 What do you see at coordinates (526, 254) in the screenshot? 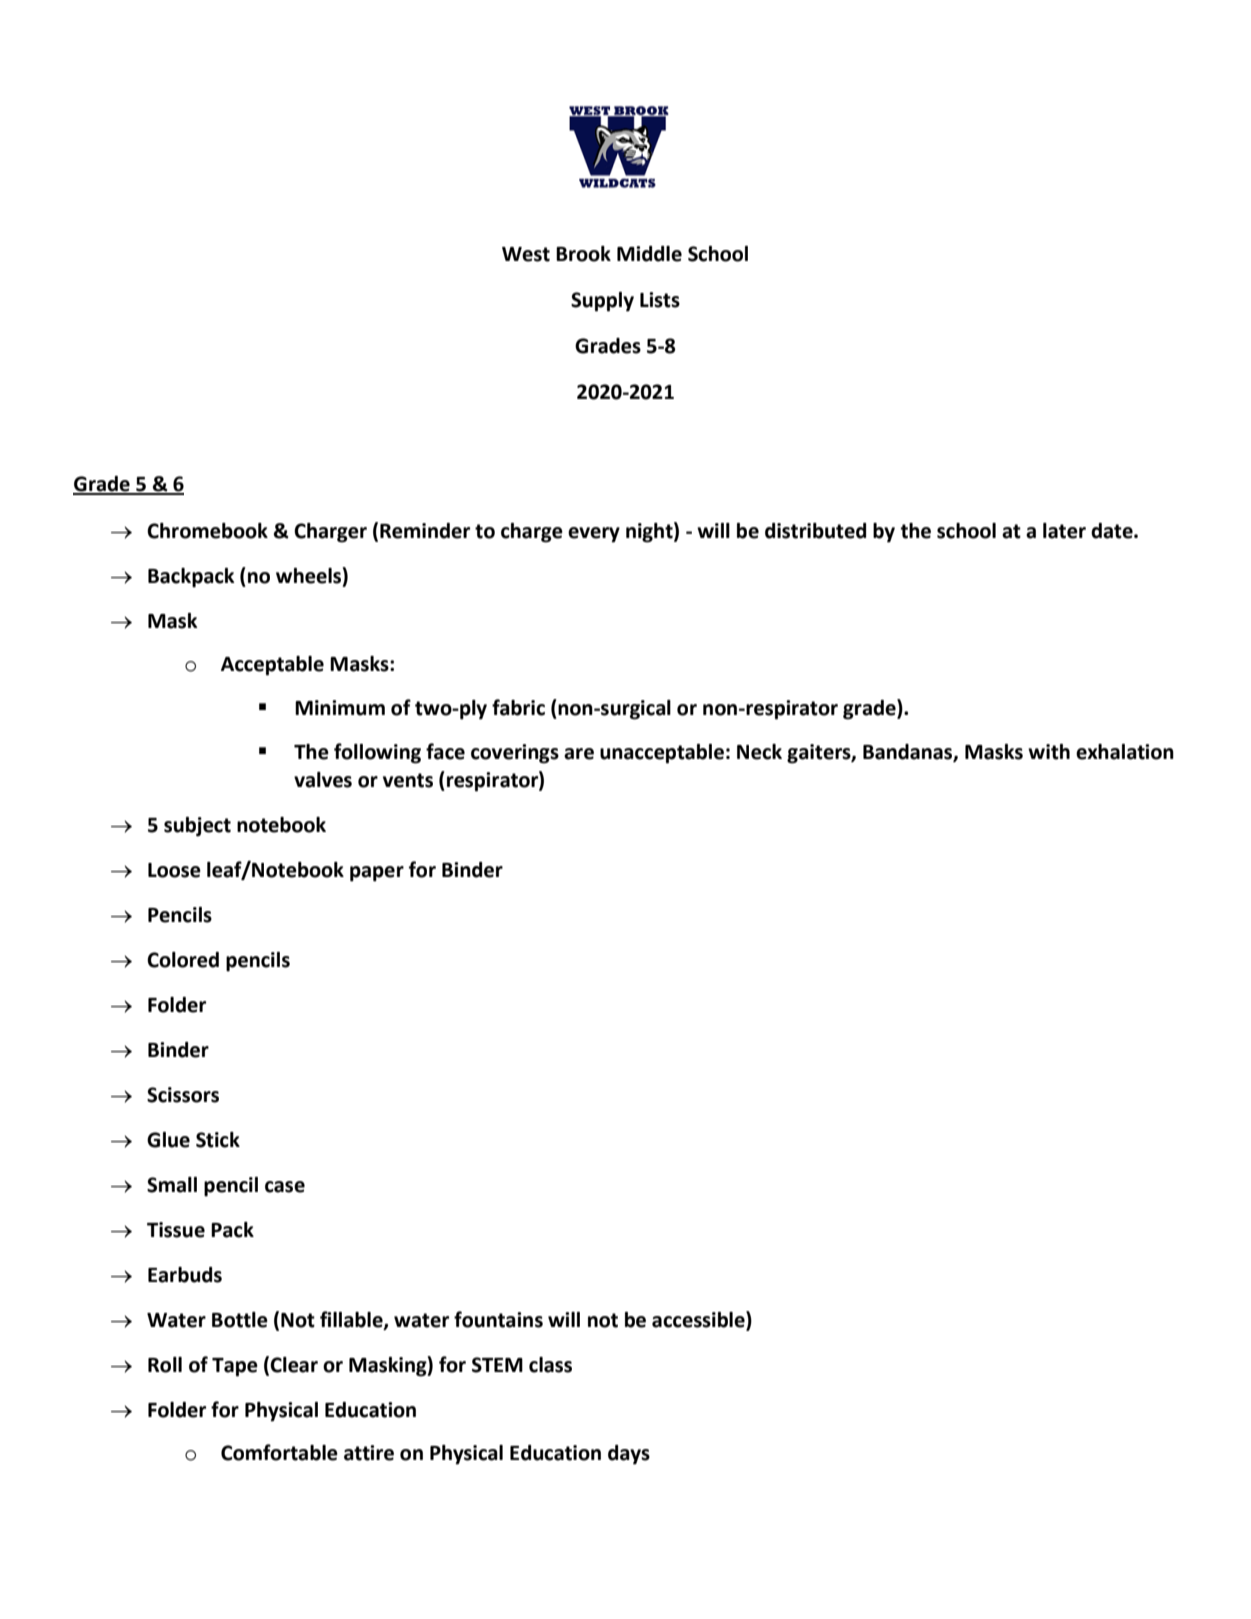
I see `West` at bounding box center [526, 254].
